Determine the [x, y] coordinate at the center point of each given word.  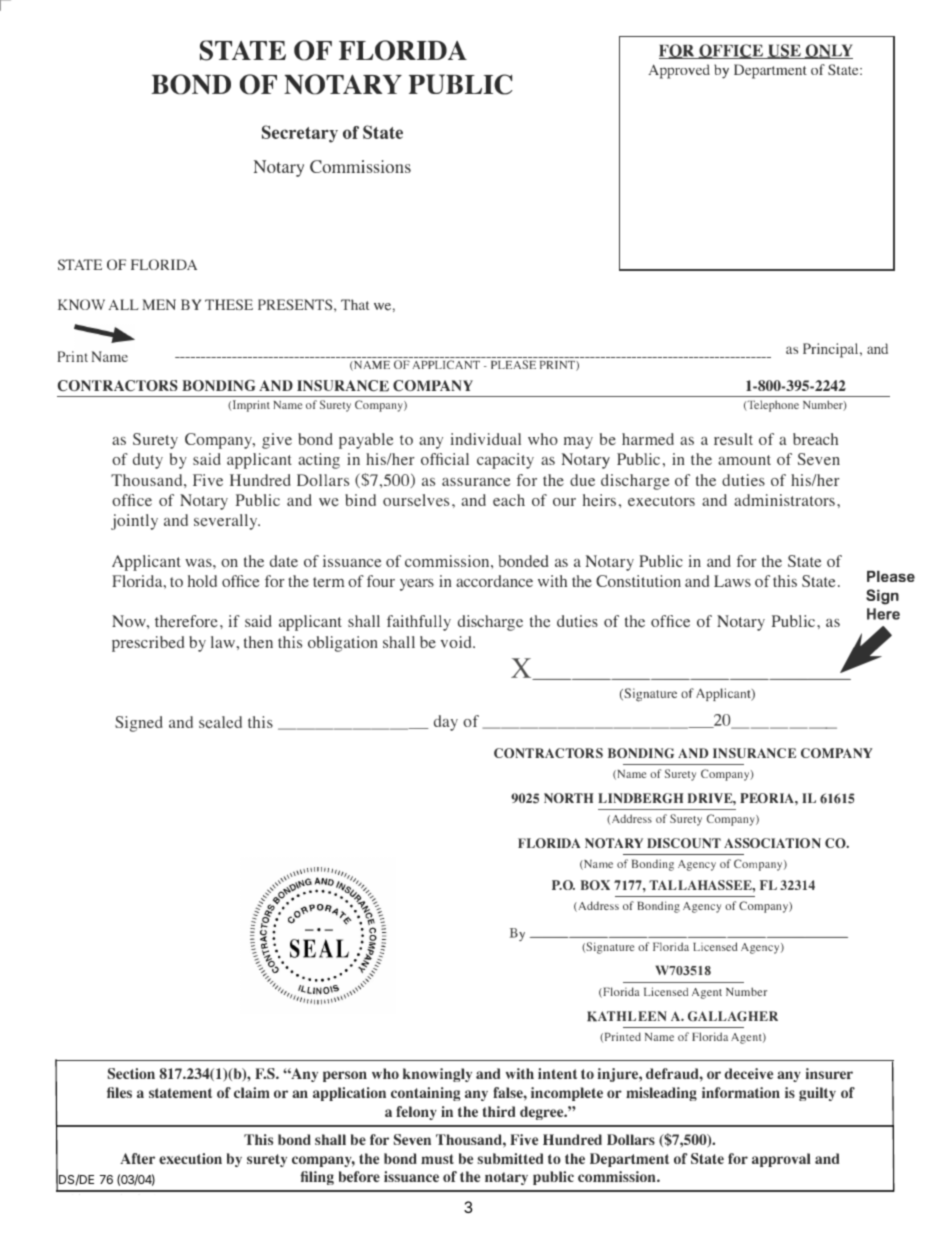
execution [190, 1158]
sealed [220, 722]
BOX [595, 885]
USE [784, 51]
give [277, 441]
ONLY [828, 51]
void [457, 642]
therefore [186, 621]
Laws [732, 581]
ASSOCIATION [772, 843]
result [733, 439]
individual [485, 439]
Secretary [300, 134]
